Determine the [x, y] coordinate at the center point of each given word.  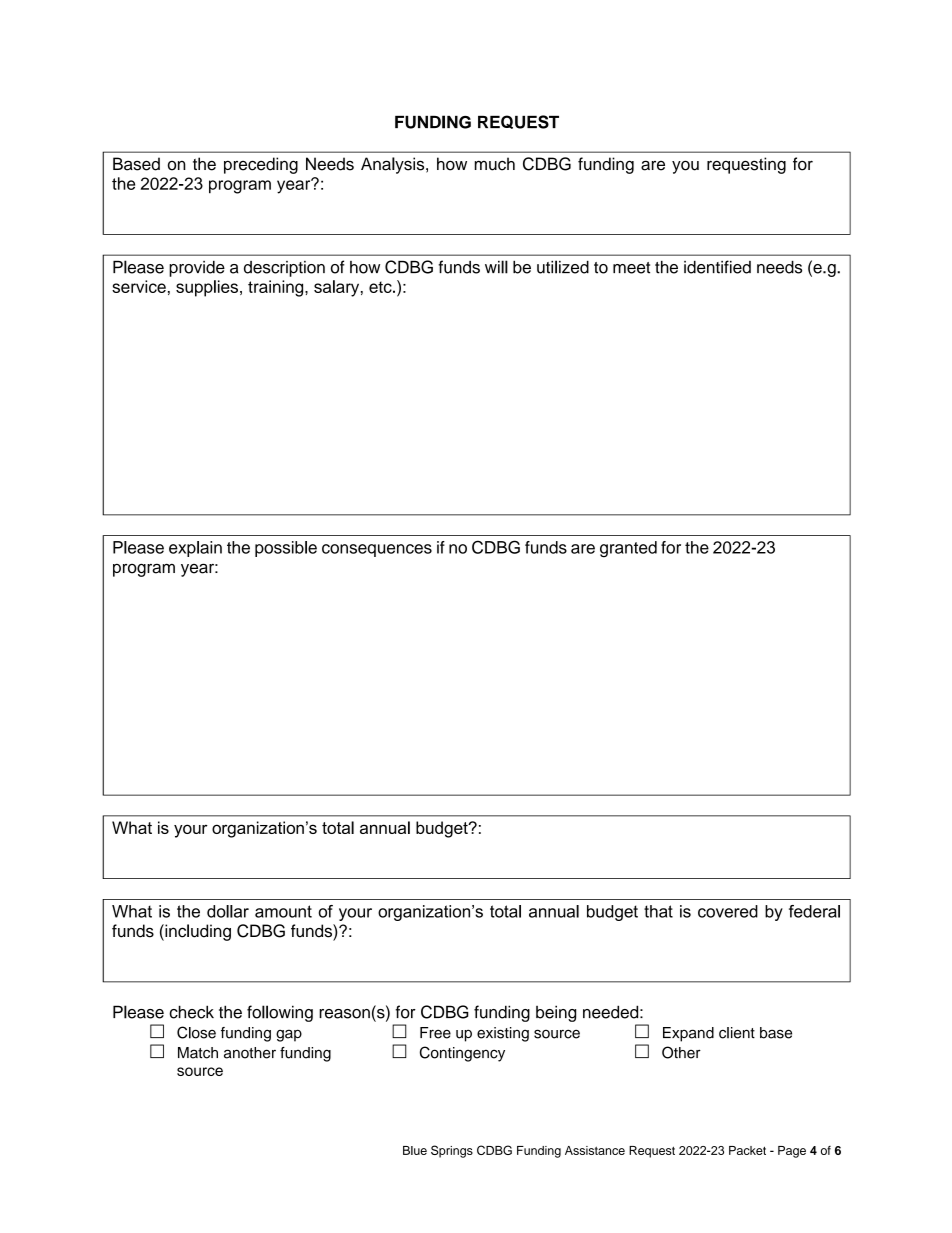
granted [628, 549]
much [495, 164]
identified [717, 267]
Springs [452, 1151]
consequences [377, 550]
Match [198, 1053]
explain [195, 549]
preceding [261, 165]
